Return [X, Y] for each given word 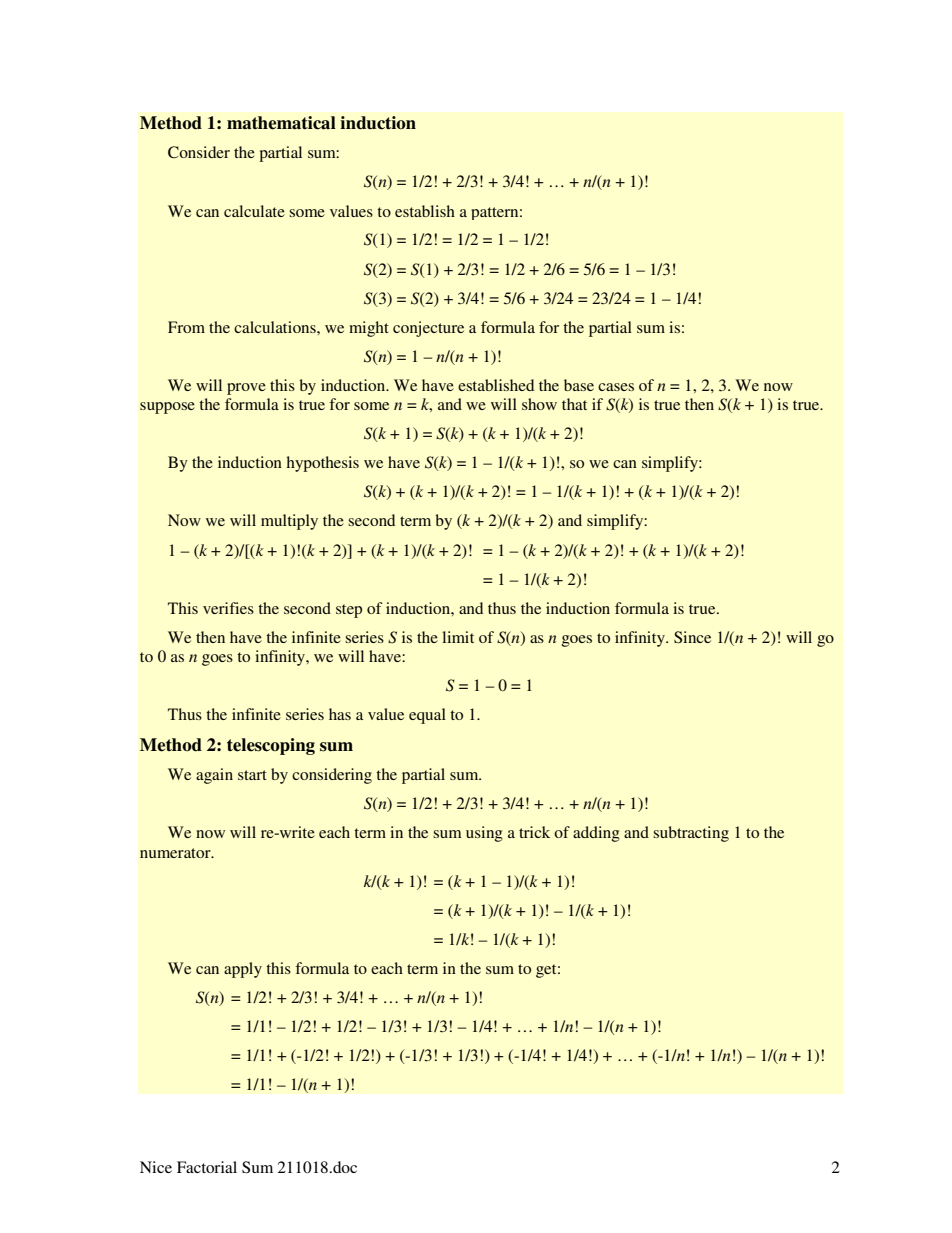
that [574, 404]
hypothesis [323, 464]
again [214, 776]
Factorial [207, 1167]
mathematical [281, 123]
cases [616, 387]
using [484, 834]
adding [596, 834]
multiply [289, 522]
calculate [254, 211]
